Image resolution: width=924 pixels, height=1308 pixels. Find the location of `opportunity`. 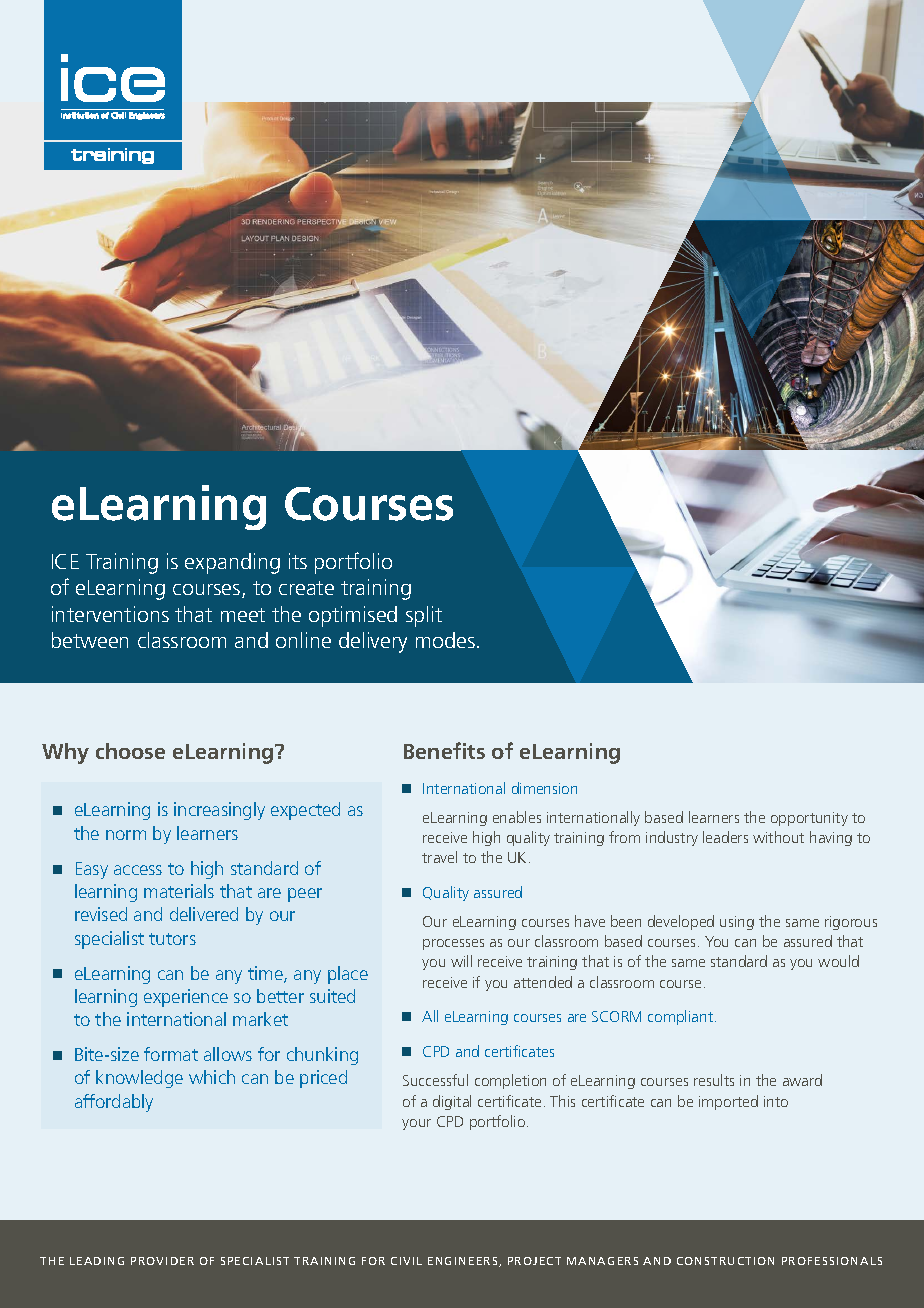

opportunity is located at coordinates (809, 819).
